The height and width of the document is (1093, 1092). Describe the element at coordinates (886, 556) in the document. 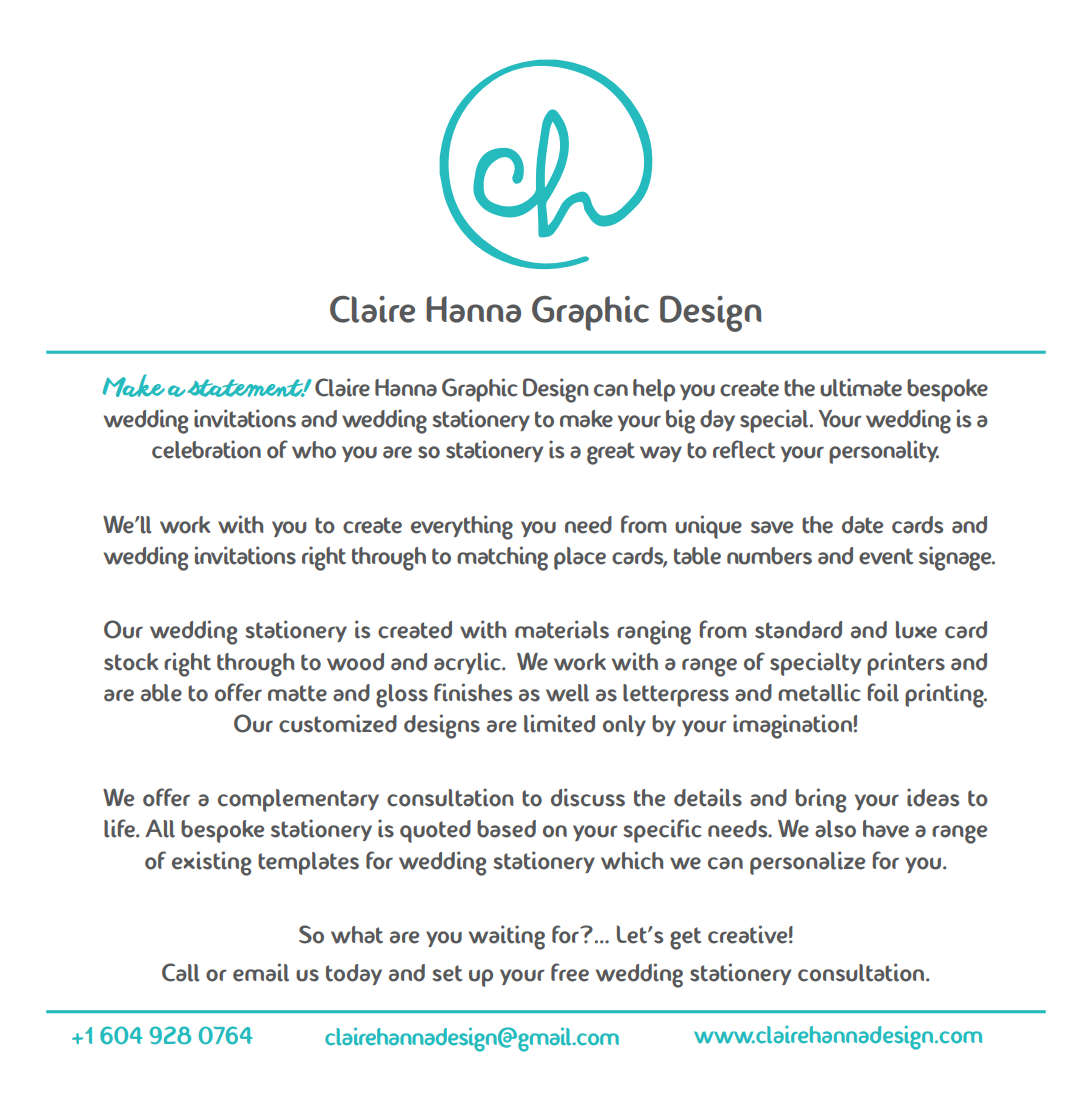

I see `event` at that location.
